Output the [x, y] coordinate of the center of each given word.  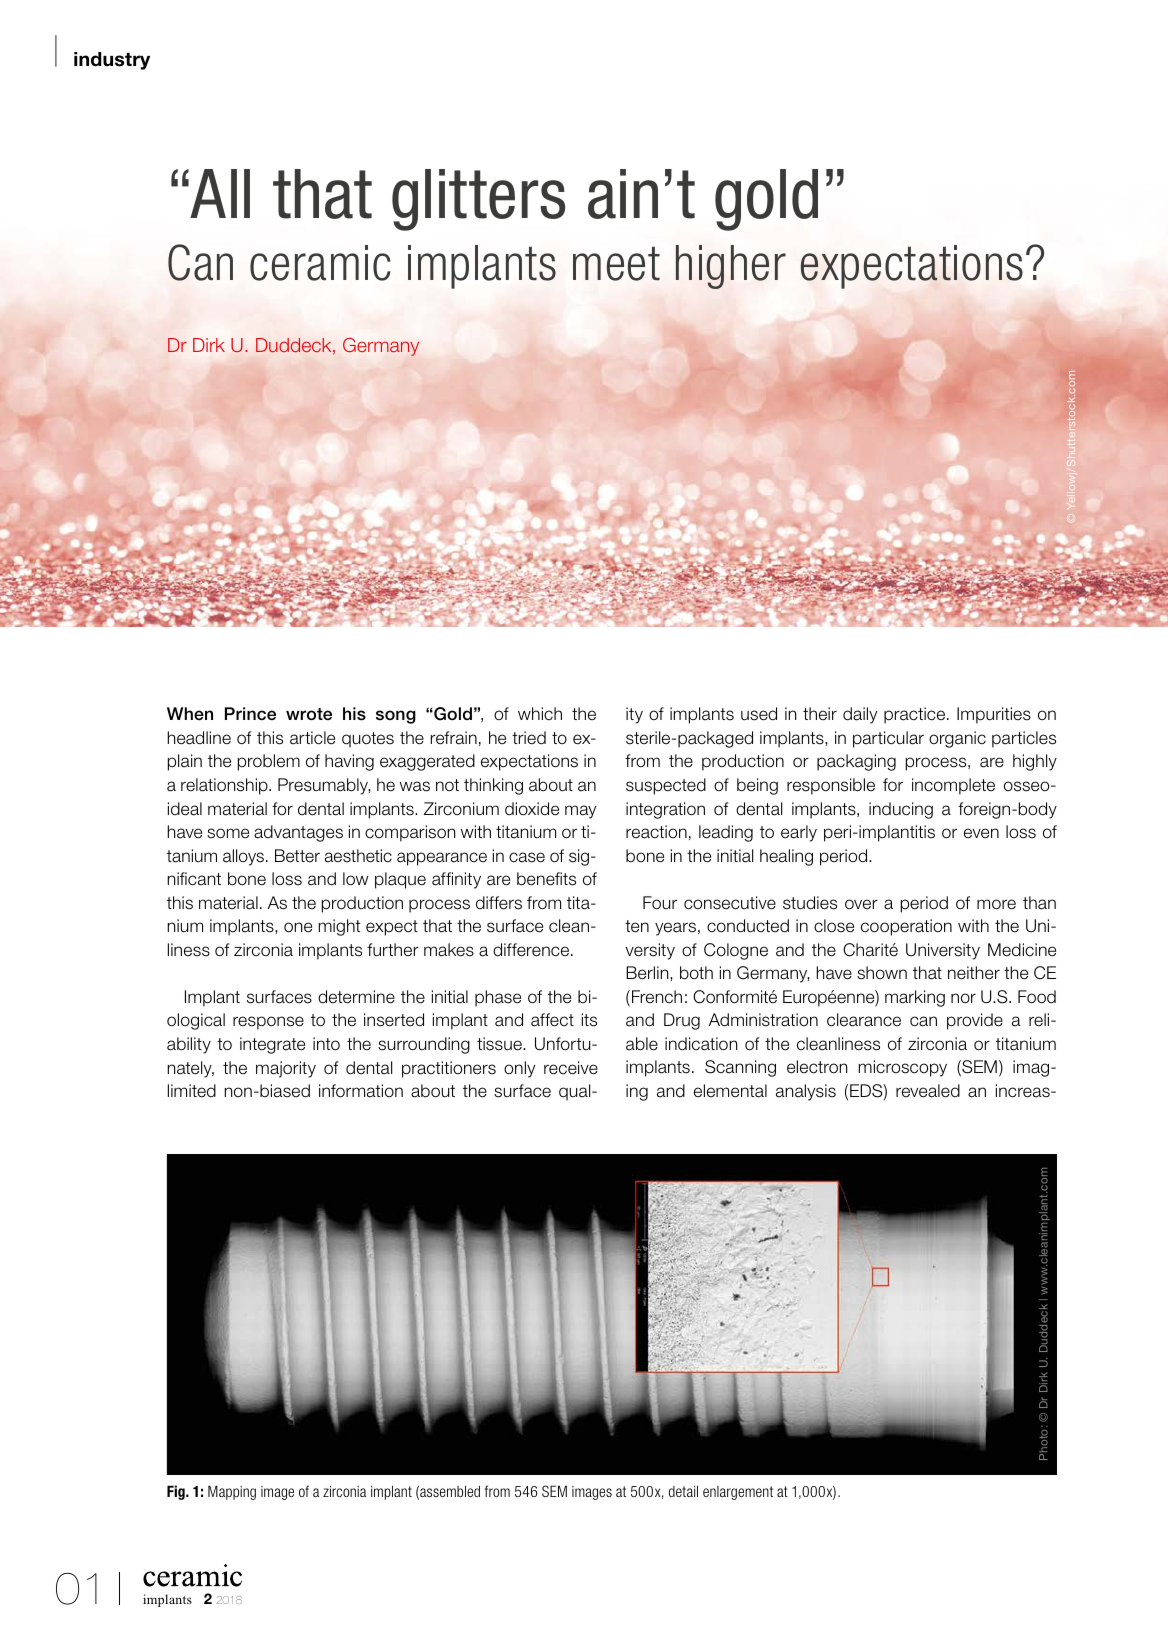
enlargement [738, 1493]
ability [189, 1045]
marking [915, 998]
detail [683, 1491]
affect [552, 1020]
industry [112, 61]
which [540, 713]
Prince [250, 713]
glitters [478, 200]
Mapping [232, 1492]
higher [731, 267]
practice [916, 715]
